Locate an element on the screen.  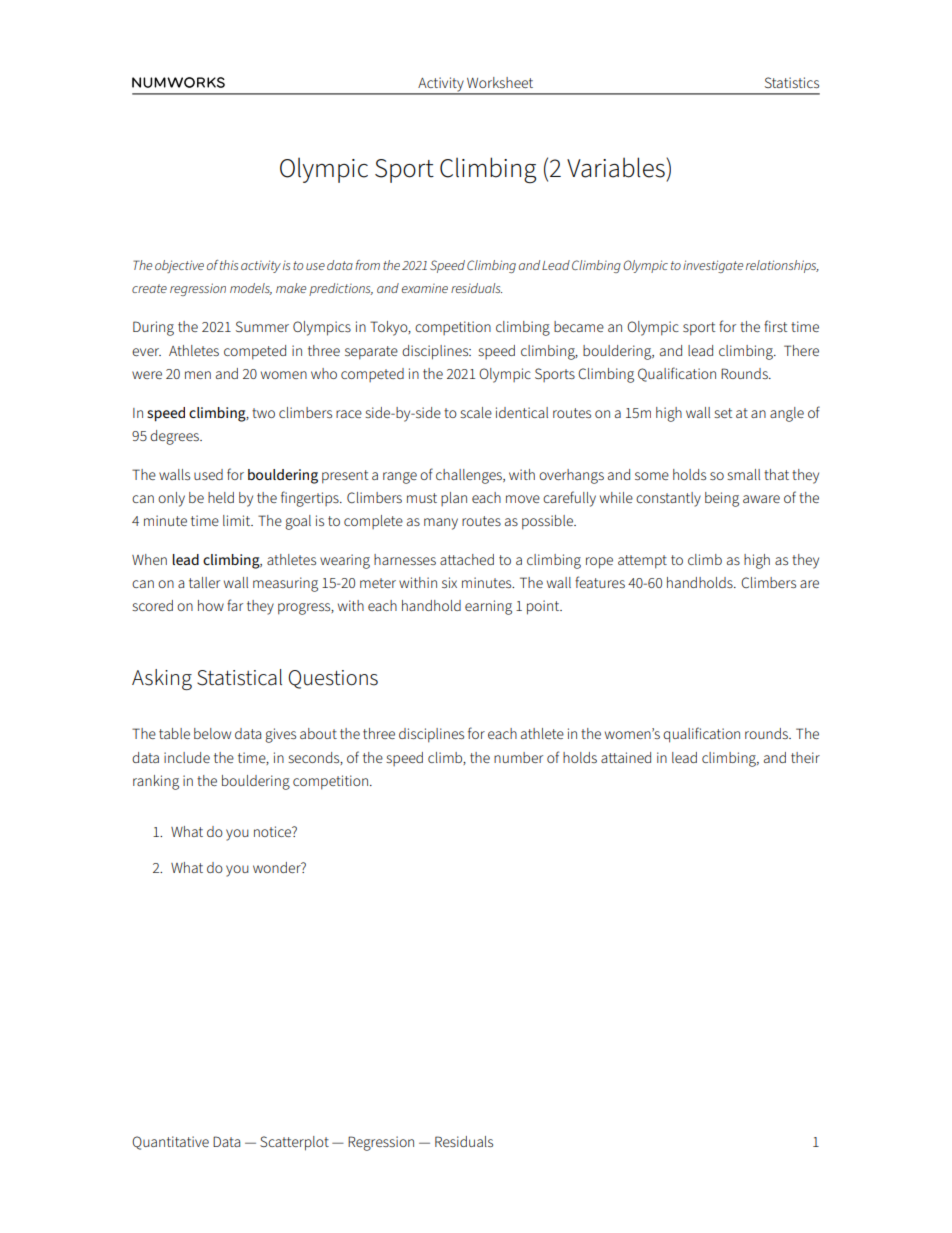
Worksheet is located at coordinates (500, 82).
